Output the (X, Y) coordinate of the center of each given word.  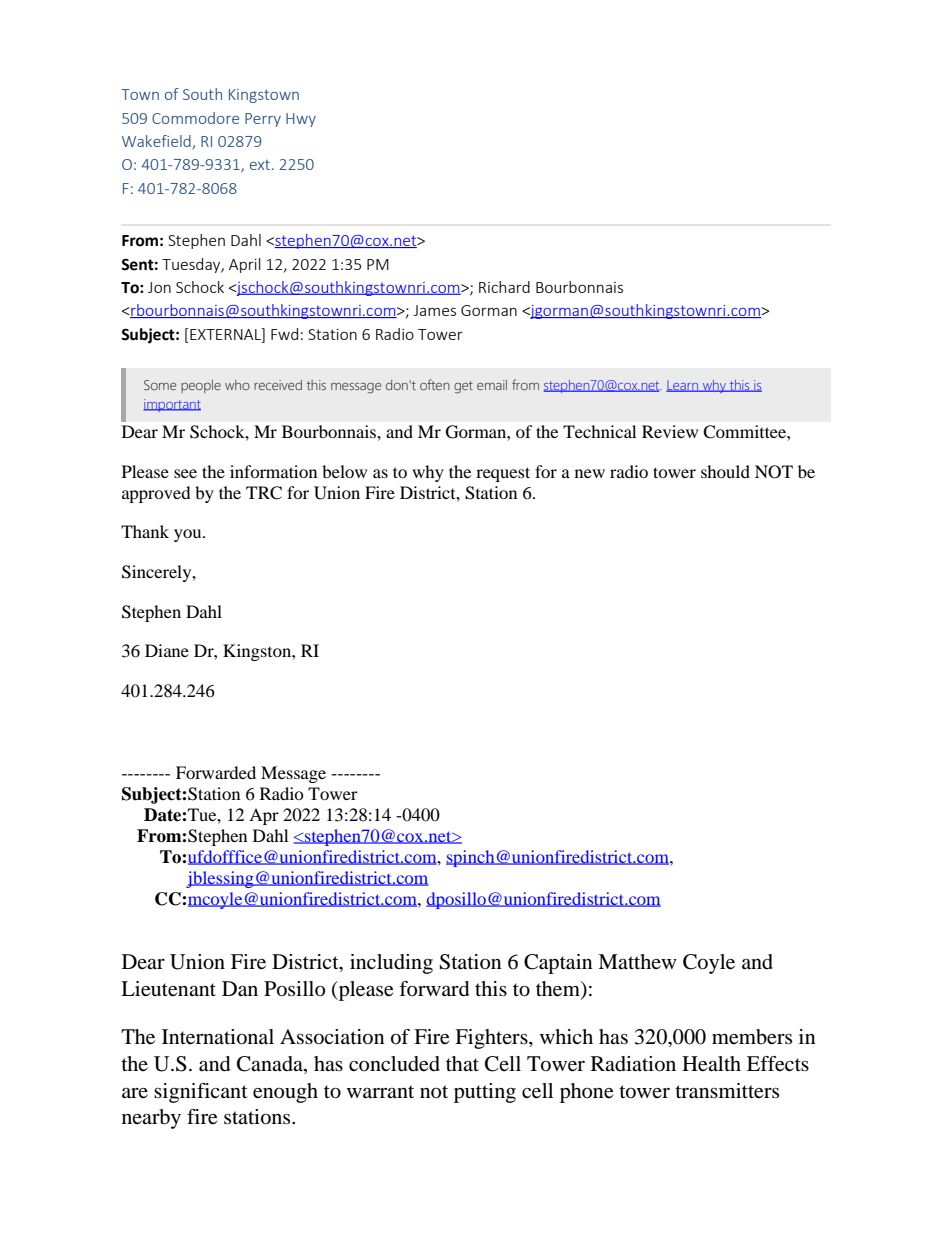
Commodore (195, 118)
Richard (504, 287)
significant (201, 1093)
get (463, 387)
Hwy (301, 120)
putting (485, 1093)
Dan (240, 989)
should (725, 471)
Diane (167, 650)
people (201, 386)
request (503, 474)
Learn (683, 386)
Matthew (637, 961)
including (391, 964)
